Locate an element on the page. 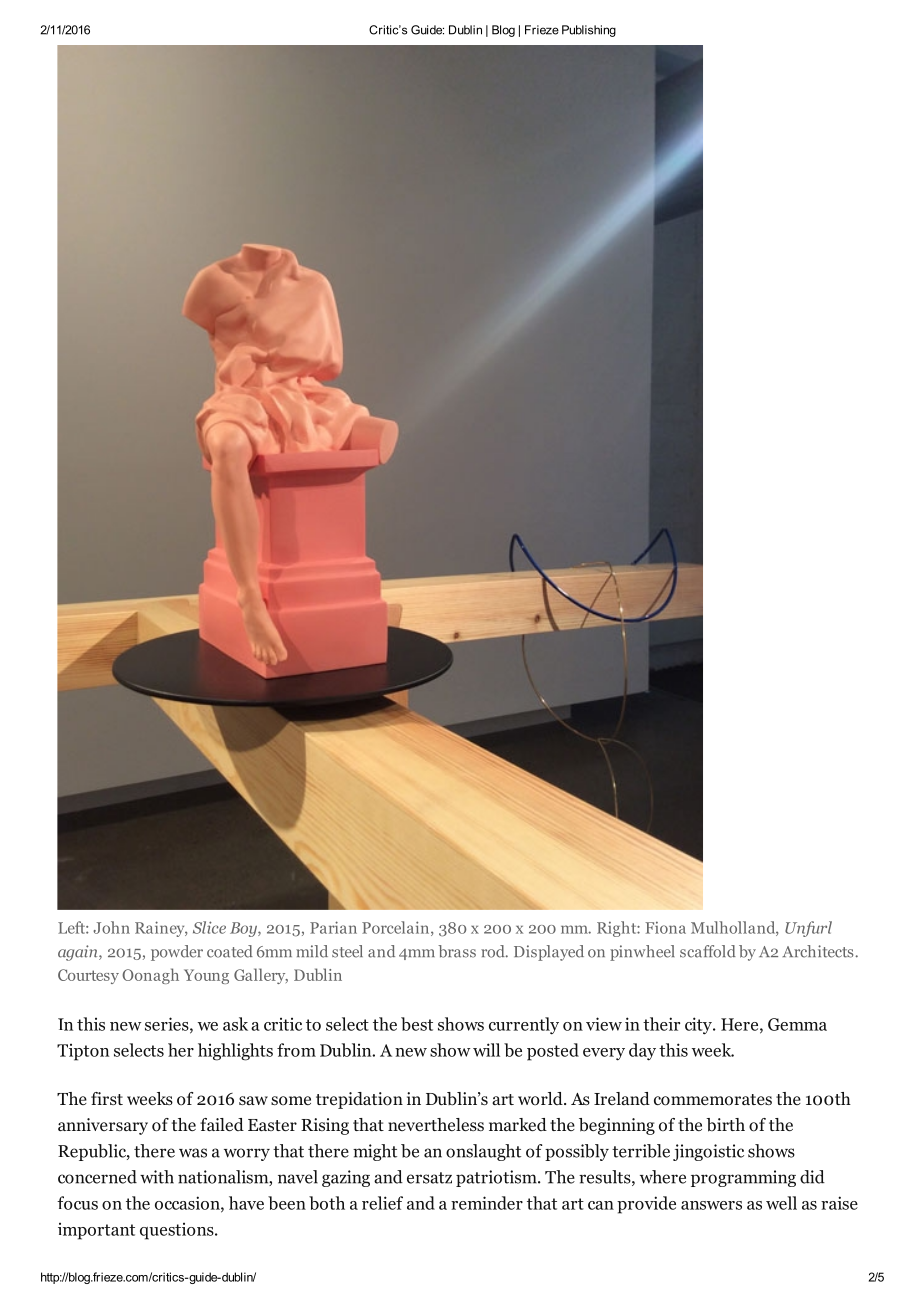 This page has width=924, height=1308. Slice is located at coordinates (209, 927).
